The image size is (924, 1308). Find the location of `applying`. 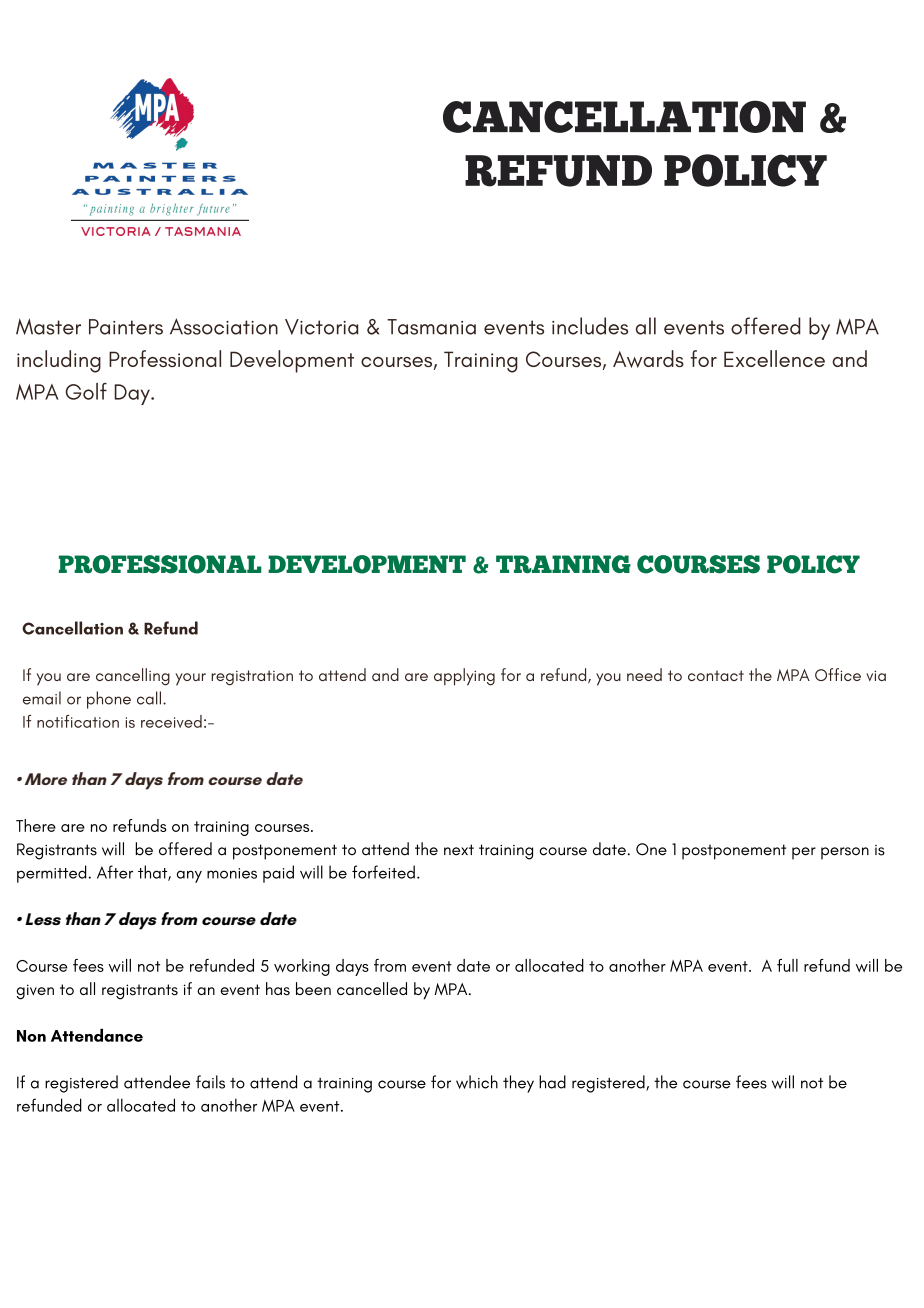

applying is located at coordinates (464, 677).
